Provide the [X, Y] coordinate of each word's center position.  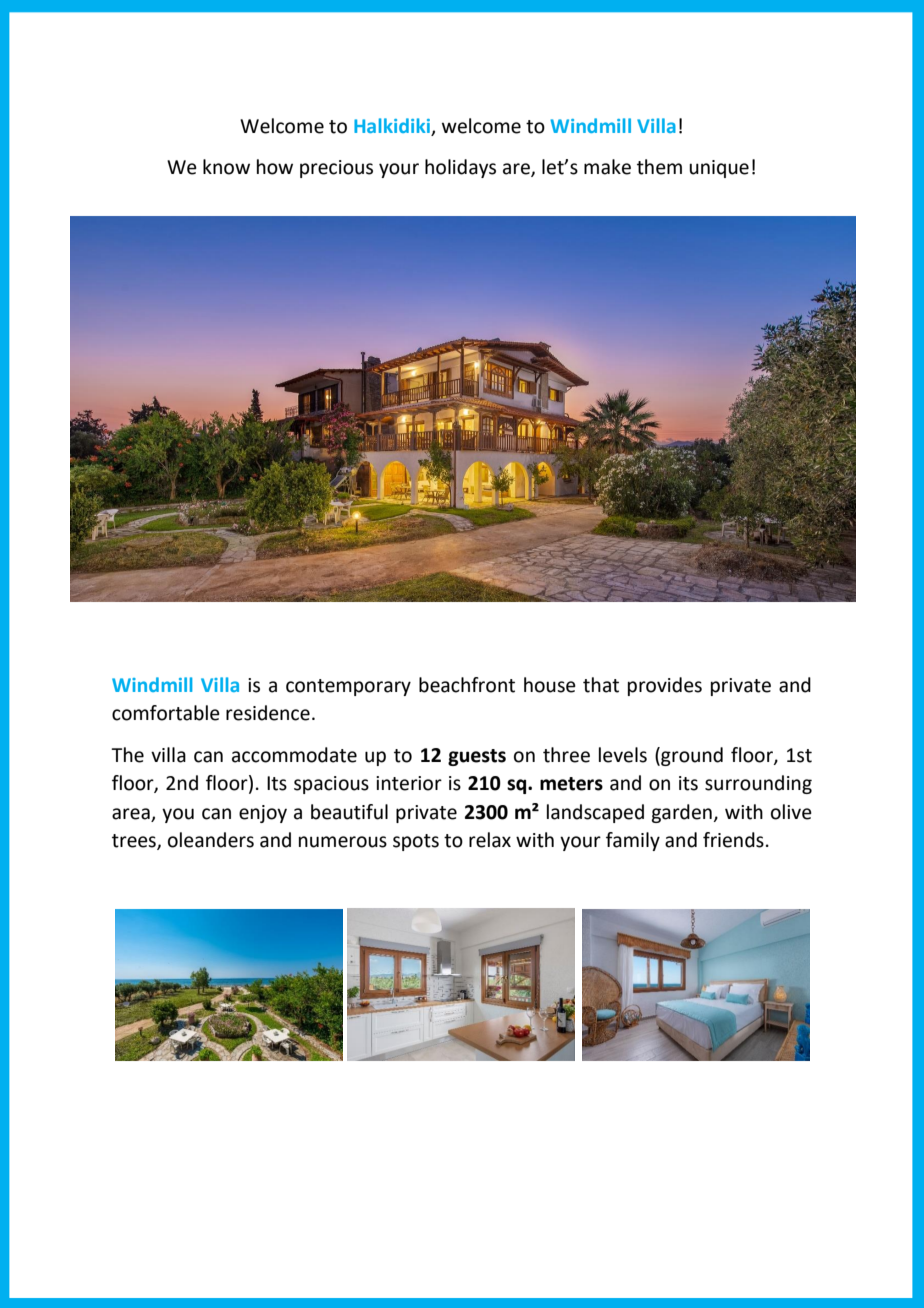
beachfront [467, 685]
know [226, 167]
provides [665, 686]
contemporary [348, 687]
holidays [460, 168]
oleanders [211, 840]
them [659, 167]
